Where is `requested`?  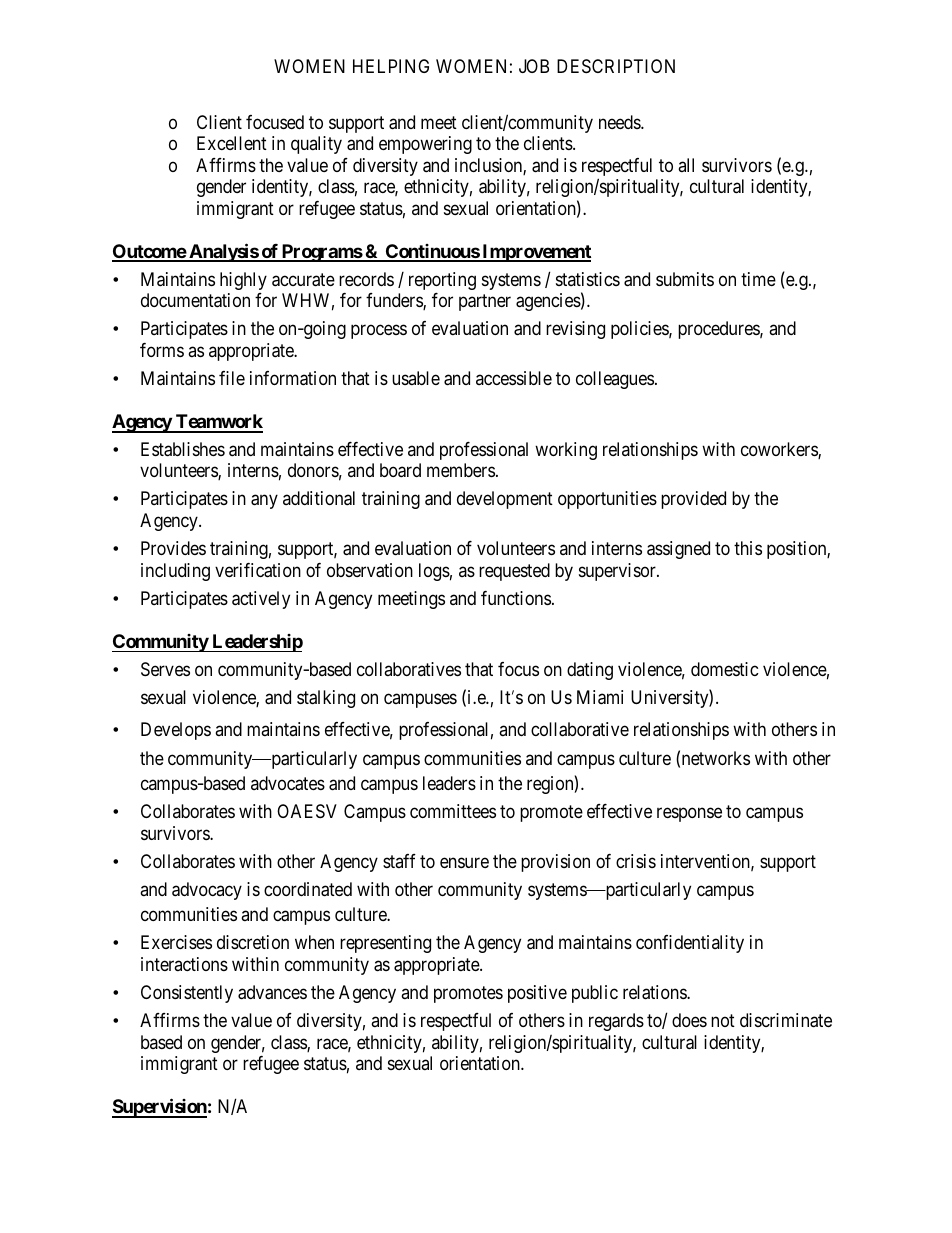
requested is located at coordinates (514, 572).
